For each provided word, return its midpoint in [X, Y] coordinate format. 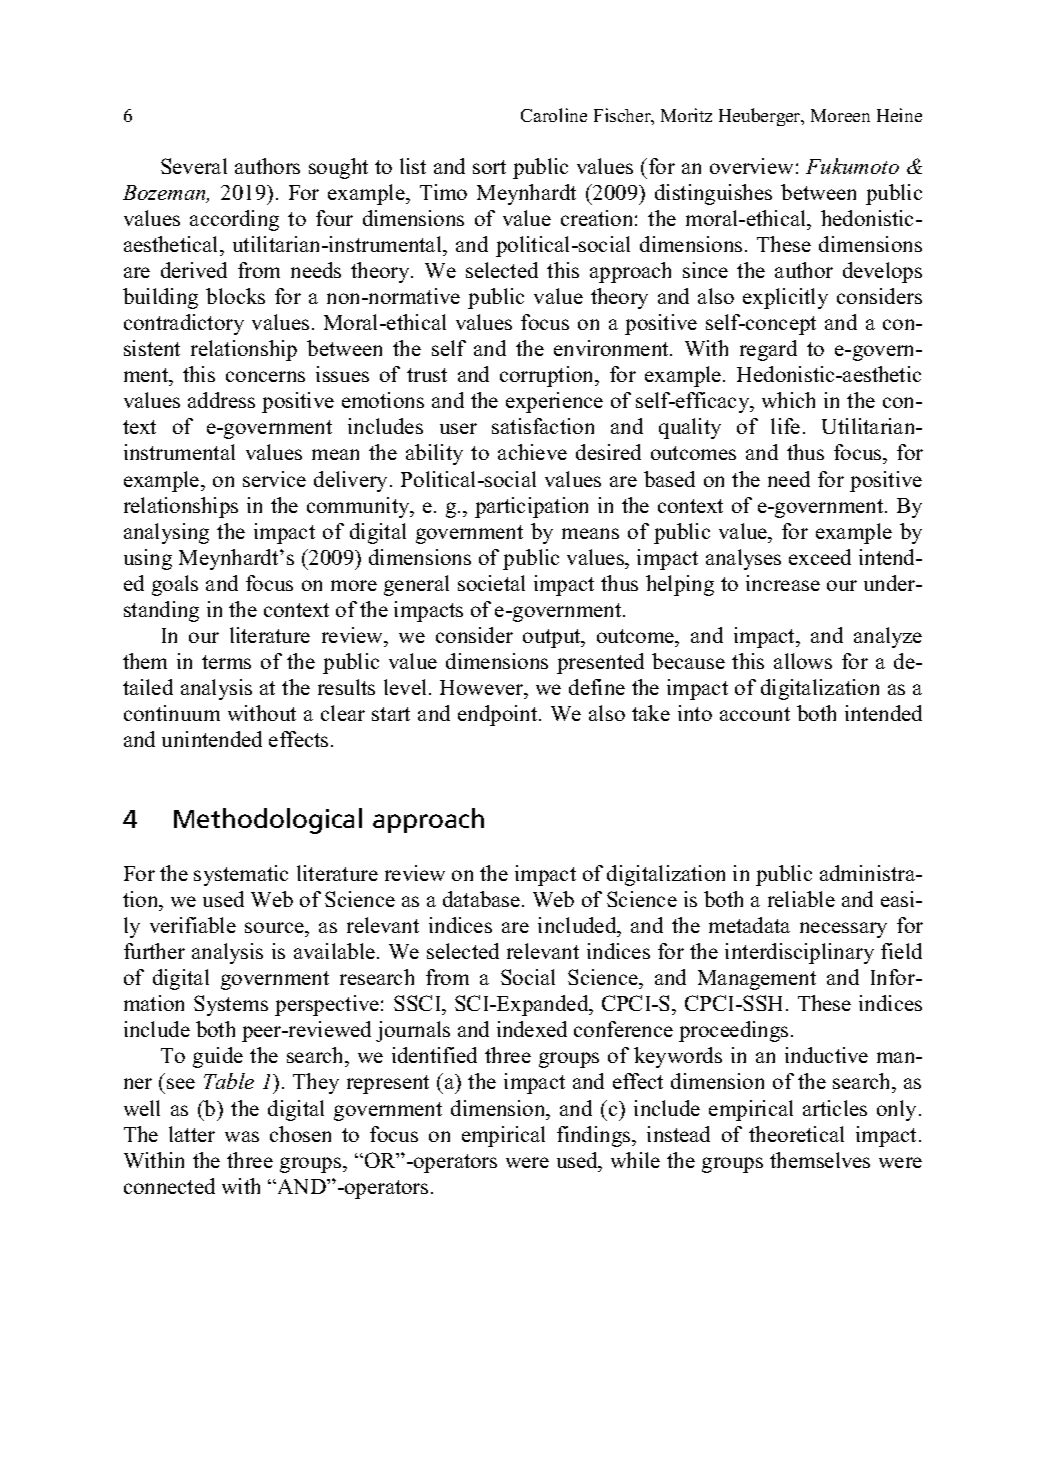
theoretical [796, 1134]
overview [751, 166]
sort [489, 167]
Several [194, 166]
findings [595, 1136]
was [242, 1136]
